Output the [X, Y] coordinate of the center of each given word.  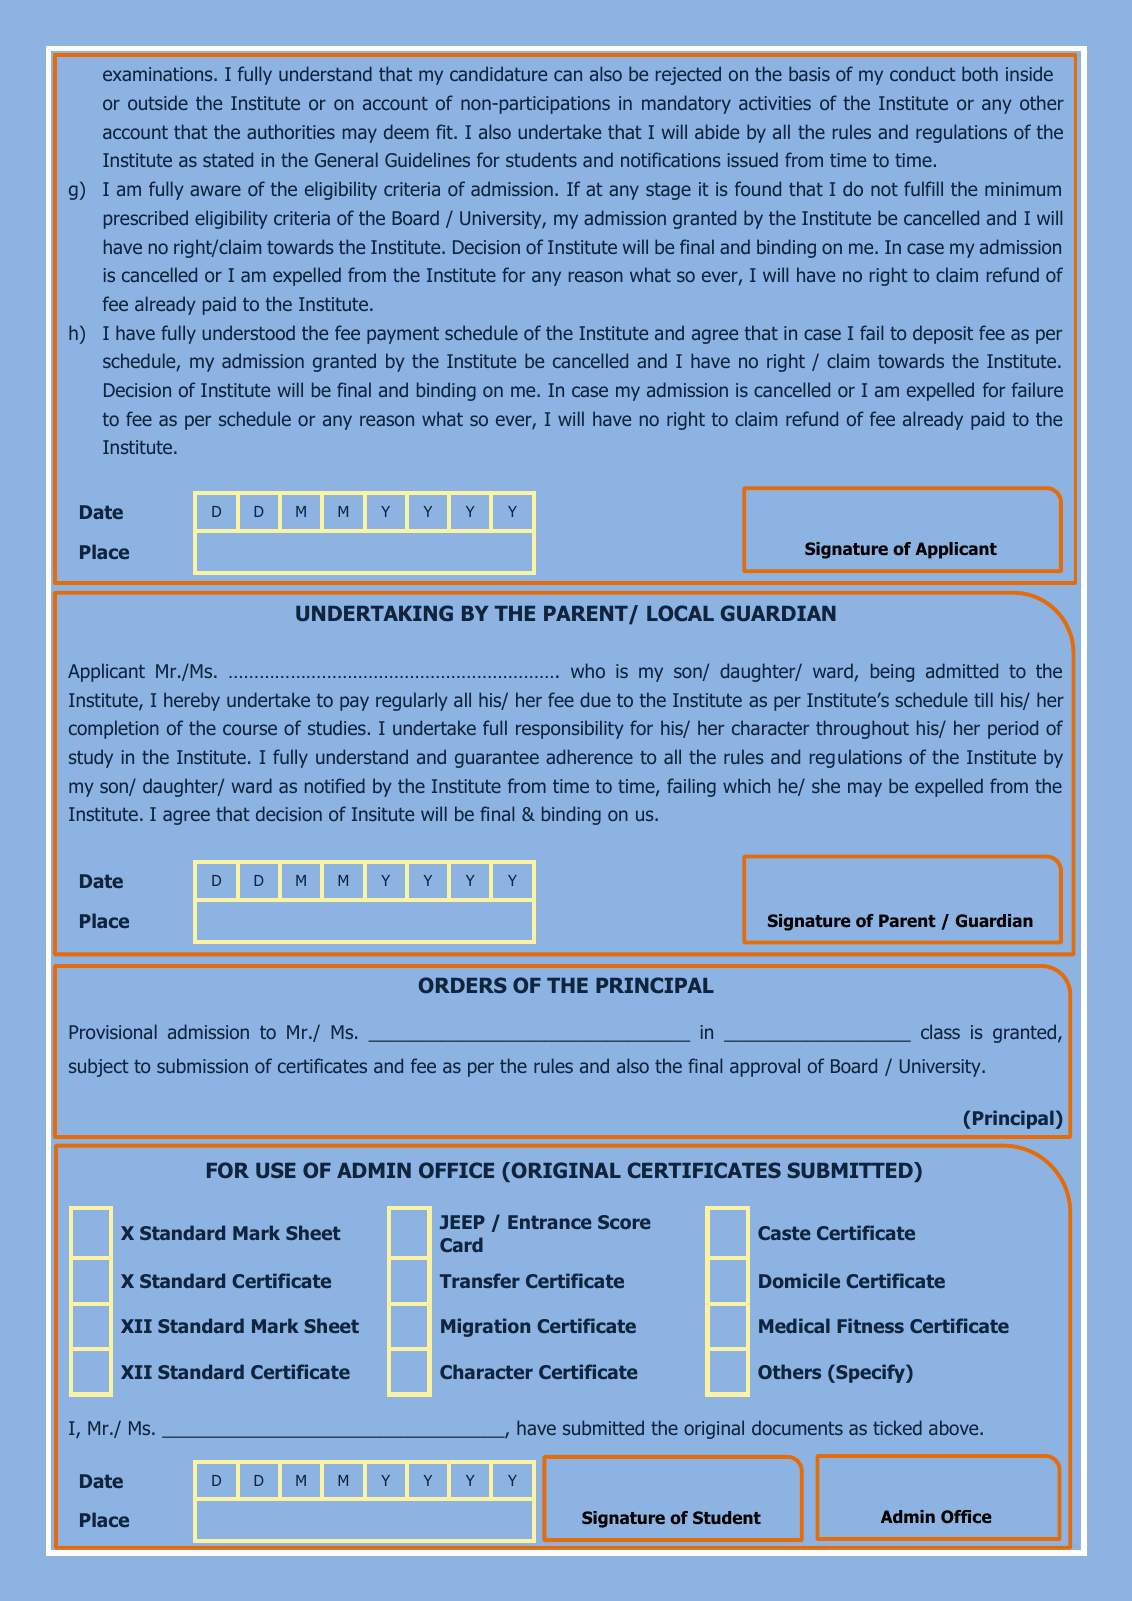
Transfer [480, 1280]
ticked [897, 1427]
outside [158, 102]
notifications [670, 159]
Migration [485, 1327]
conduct [922, 73]
